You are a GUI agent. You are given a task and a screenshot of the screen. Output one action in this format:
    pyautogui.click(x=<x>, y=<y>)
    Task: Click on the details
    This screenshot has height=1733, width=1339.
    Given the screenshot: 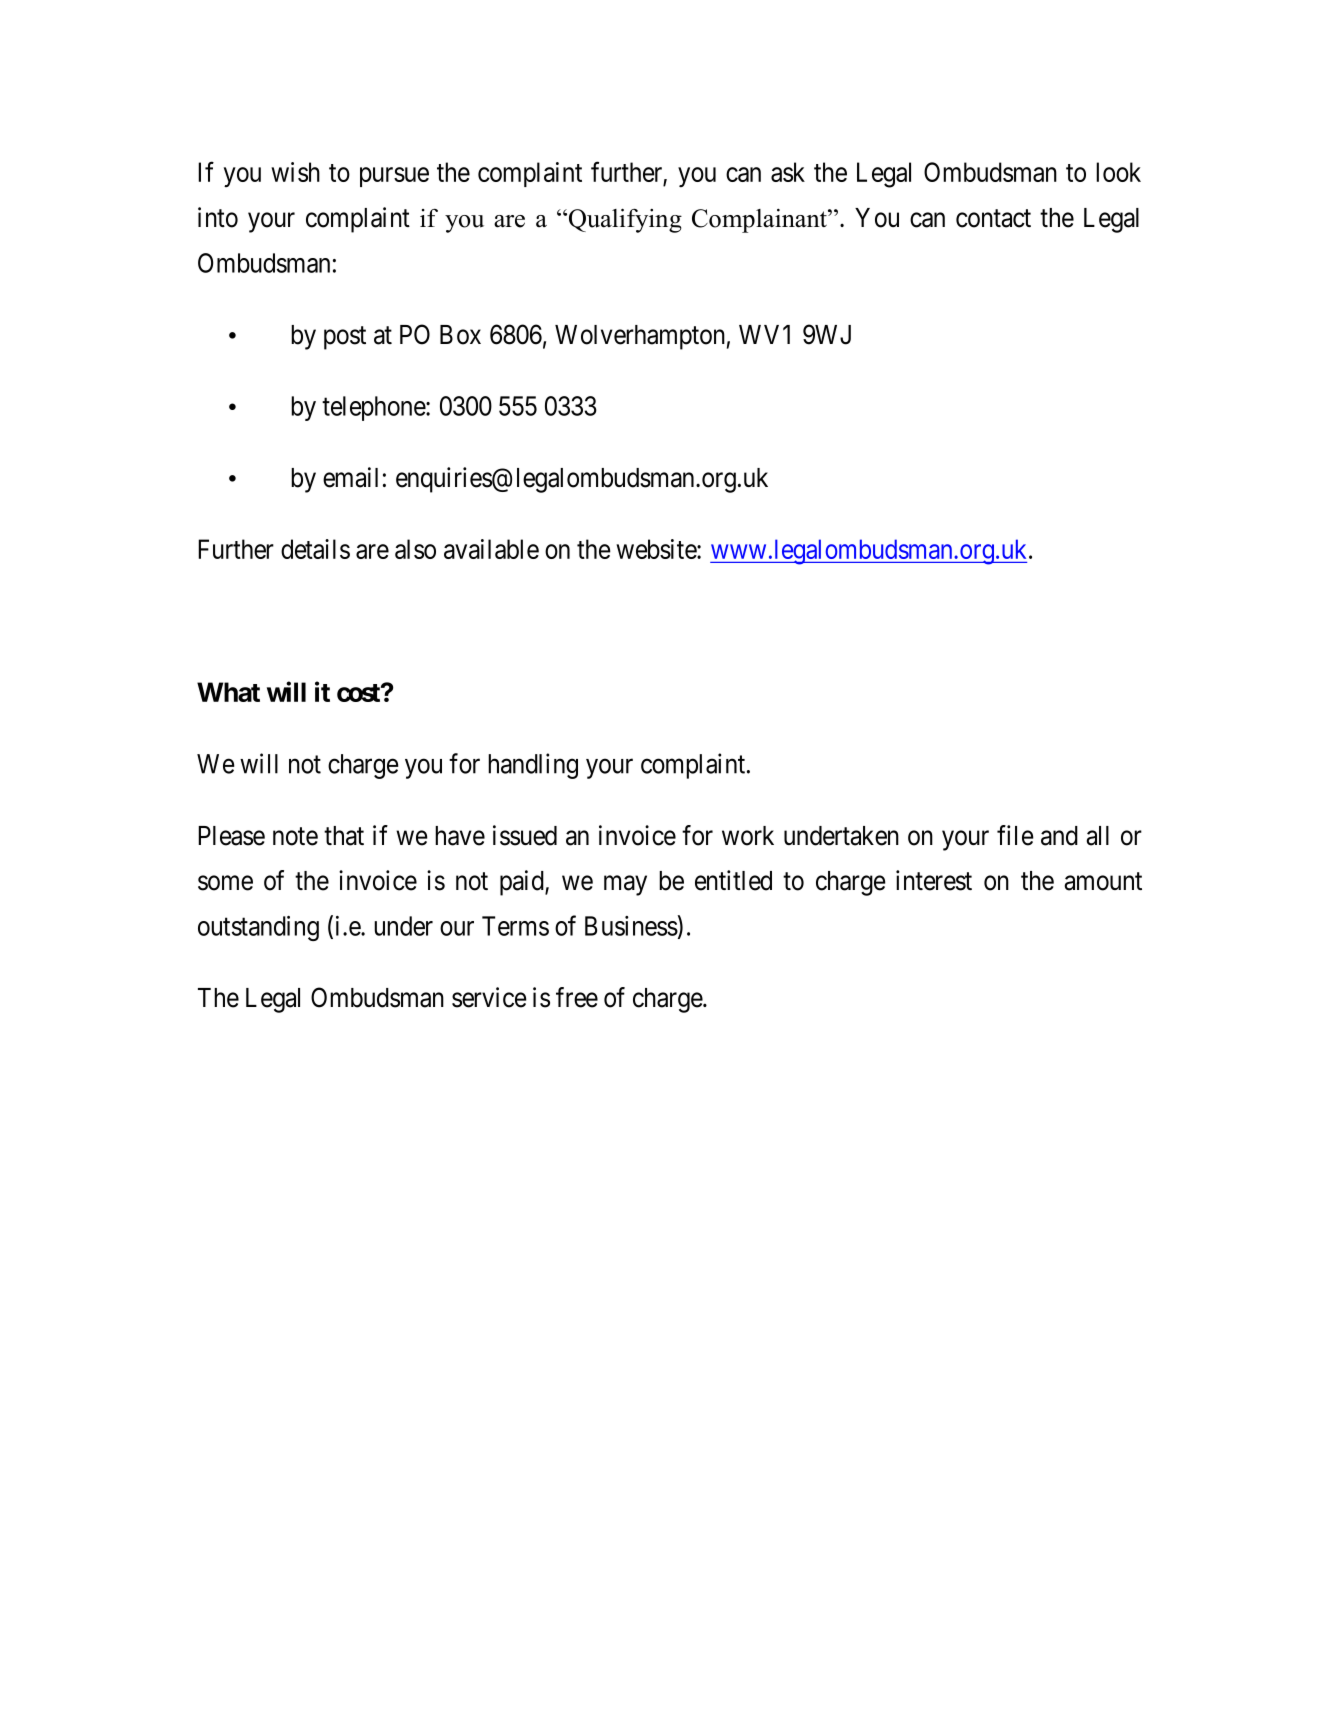 What is the action you would take?
    pyautogui.click(x=315, y=549)
